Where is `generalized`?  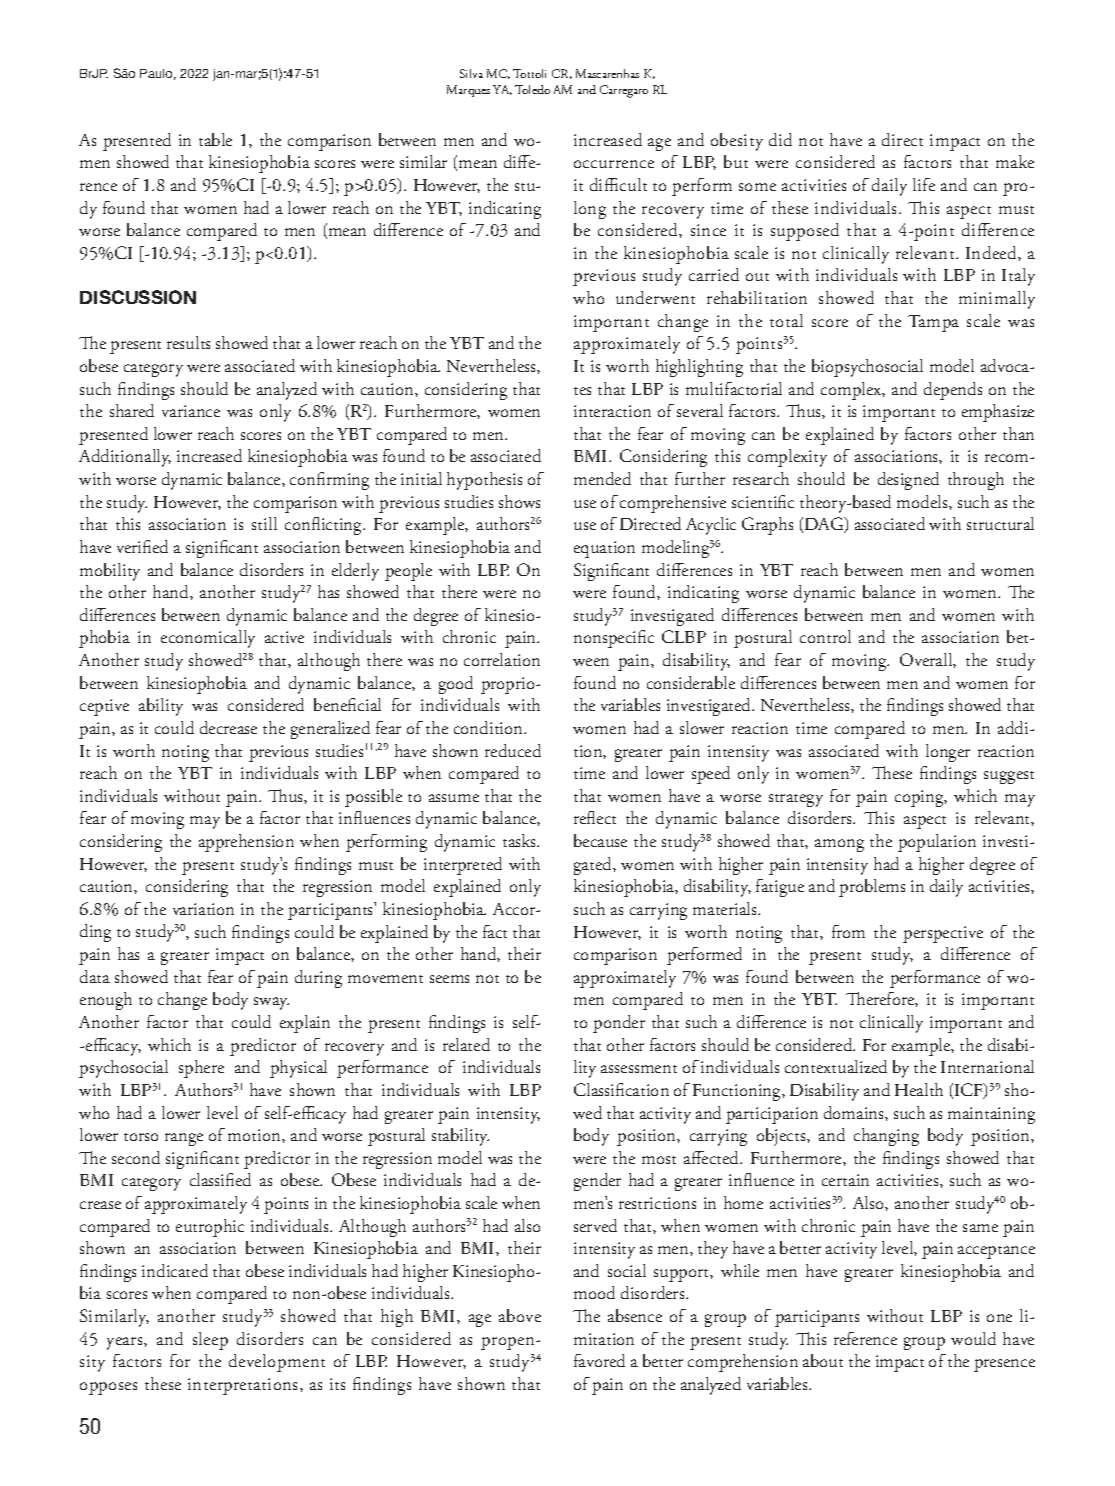 generalized is located at coordinates (330, 730).
